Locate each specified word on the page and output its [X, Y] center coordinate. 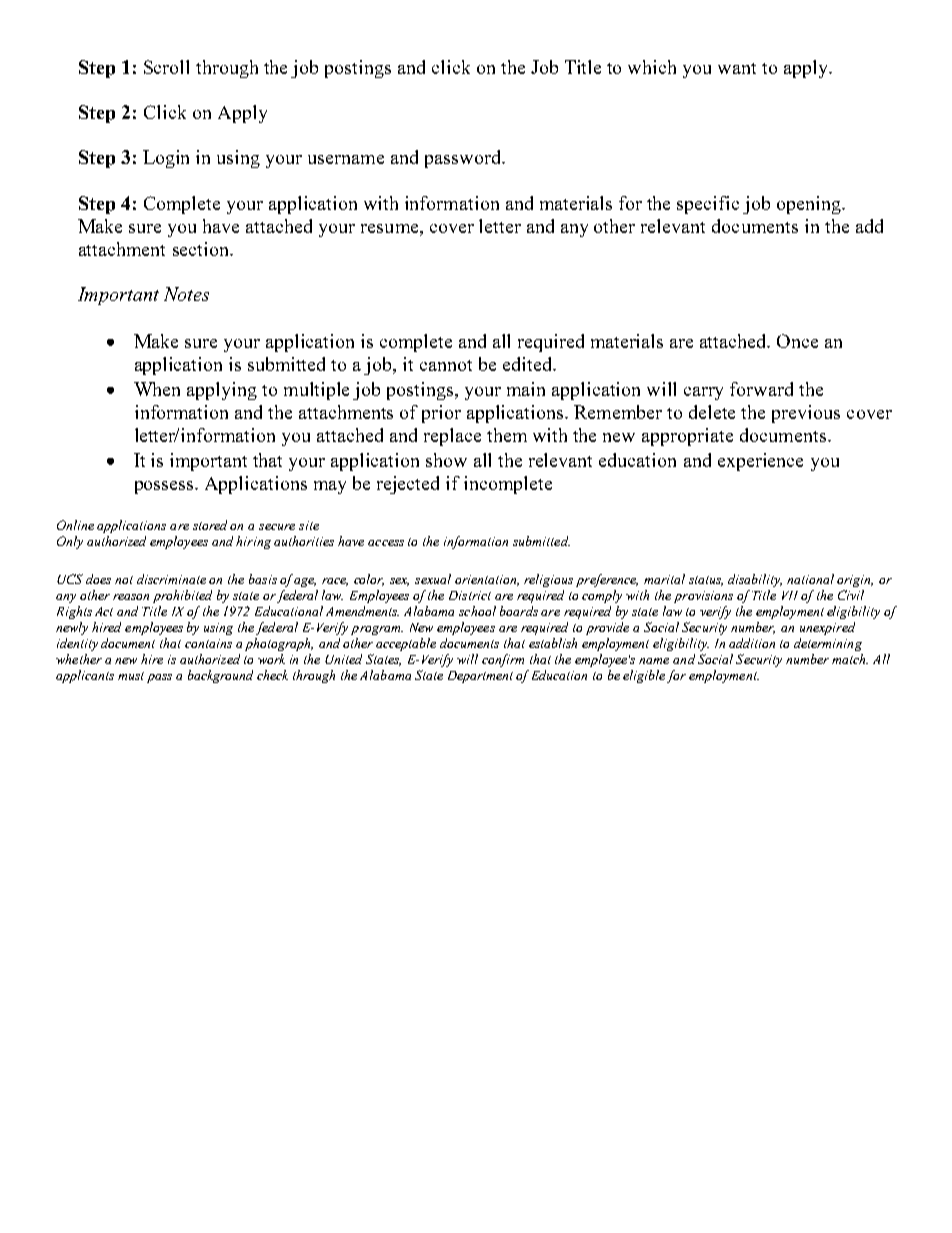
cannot [446, 365]
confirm [503, 660]
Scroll [166, 67]
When [157, 389]
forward [761, 389]
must [131, 676]
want [737, 68]
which [652, 67]
